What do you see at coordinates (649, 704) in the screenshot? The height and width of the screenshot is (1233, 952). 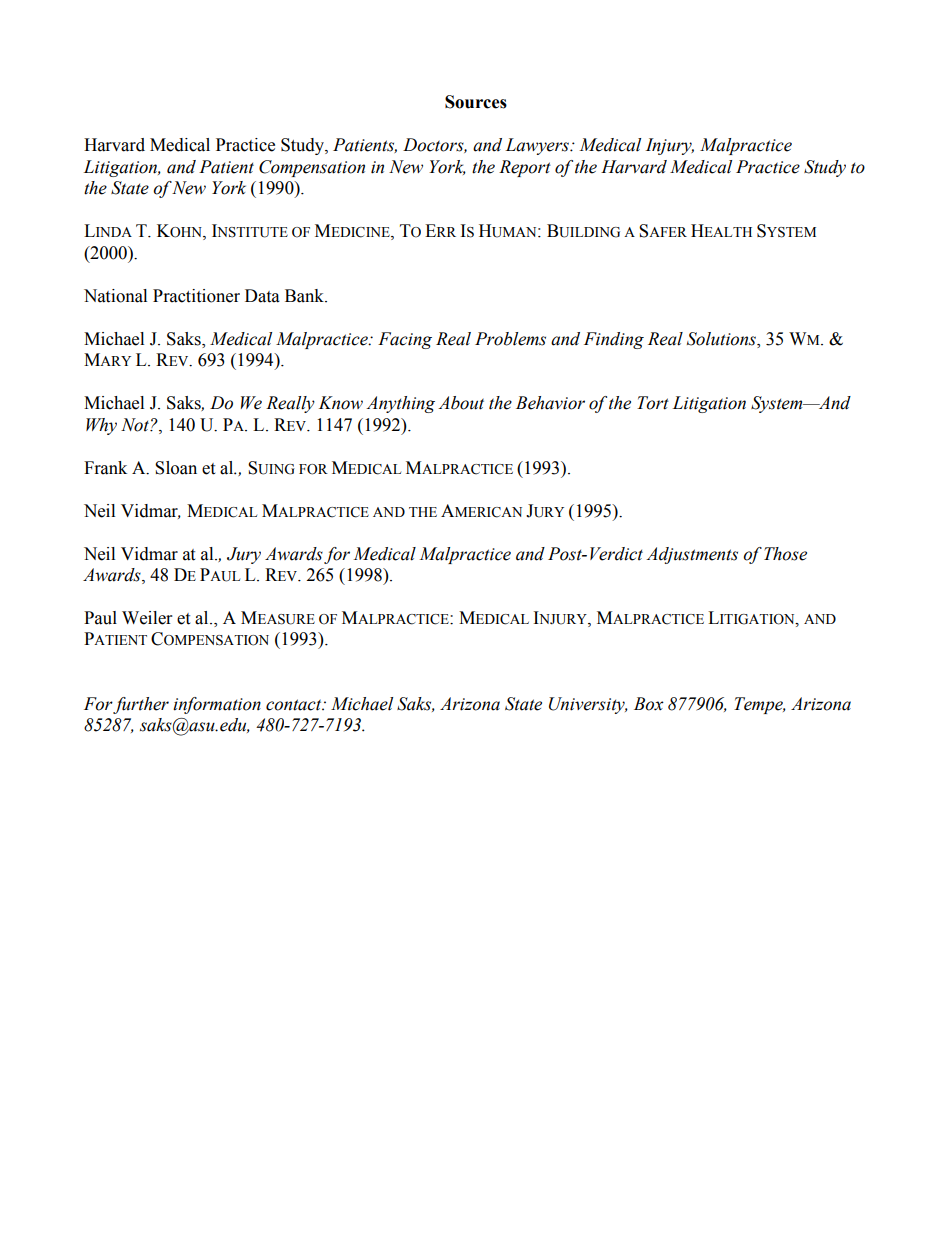 I see `Box` at bounding box center [649, 704].
